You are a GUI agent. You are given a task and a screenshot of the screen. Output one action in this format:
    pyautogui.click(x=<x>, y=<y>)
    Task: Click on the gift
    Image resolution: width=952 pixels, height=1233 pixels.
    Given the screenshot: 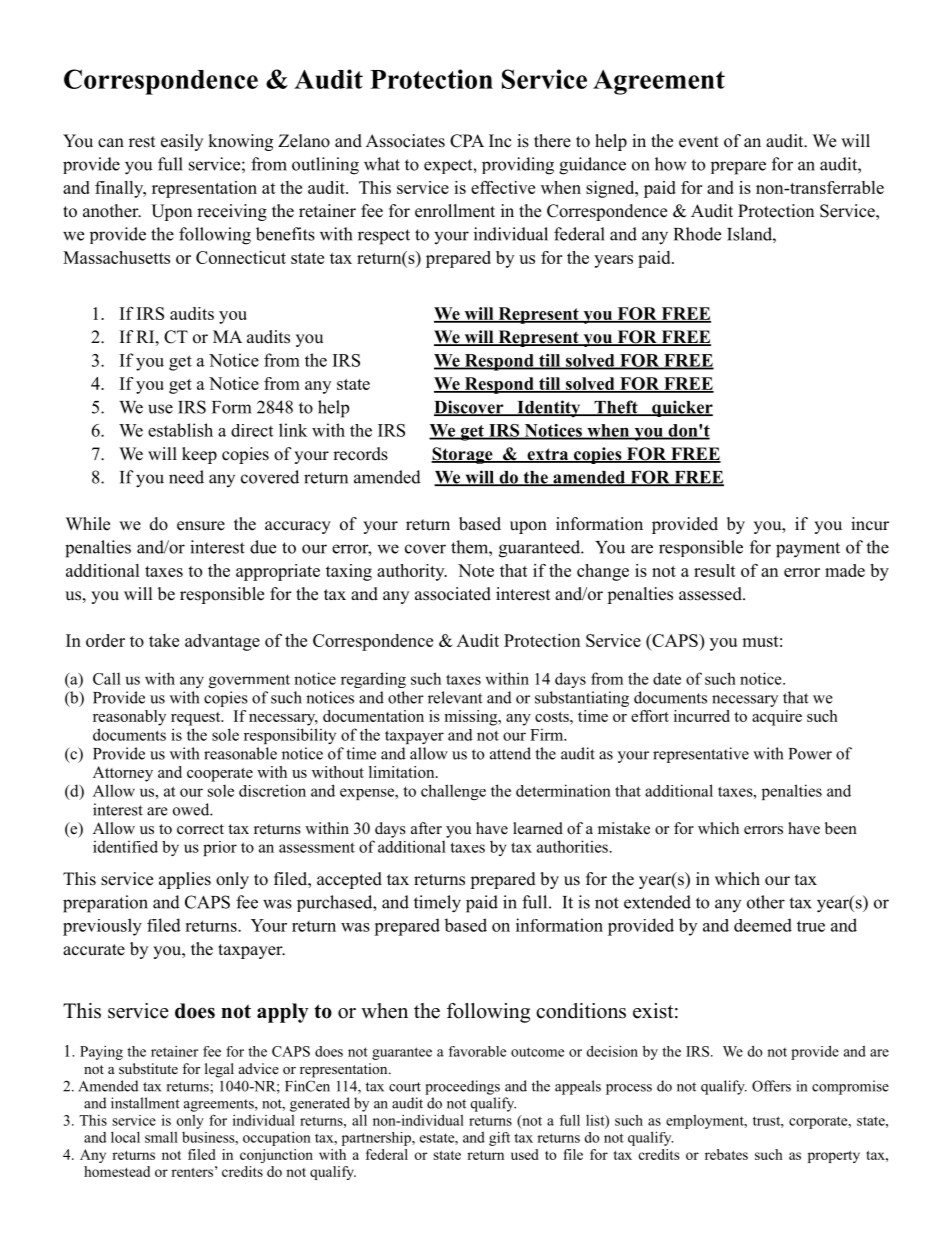 What is the action you would take?
    pyautogui.click(x=499, y=1139)
